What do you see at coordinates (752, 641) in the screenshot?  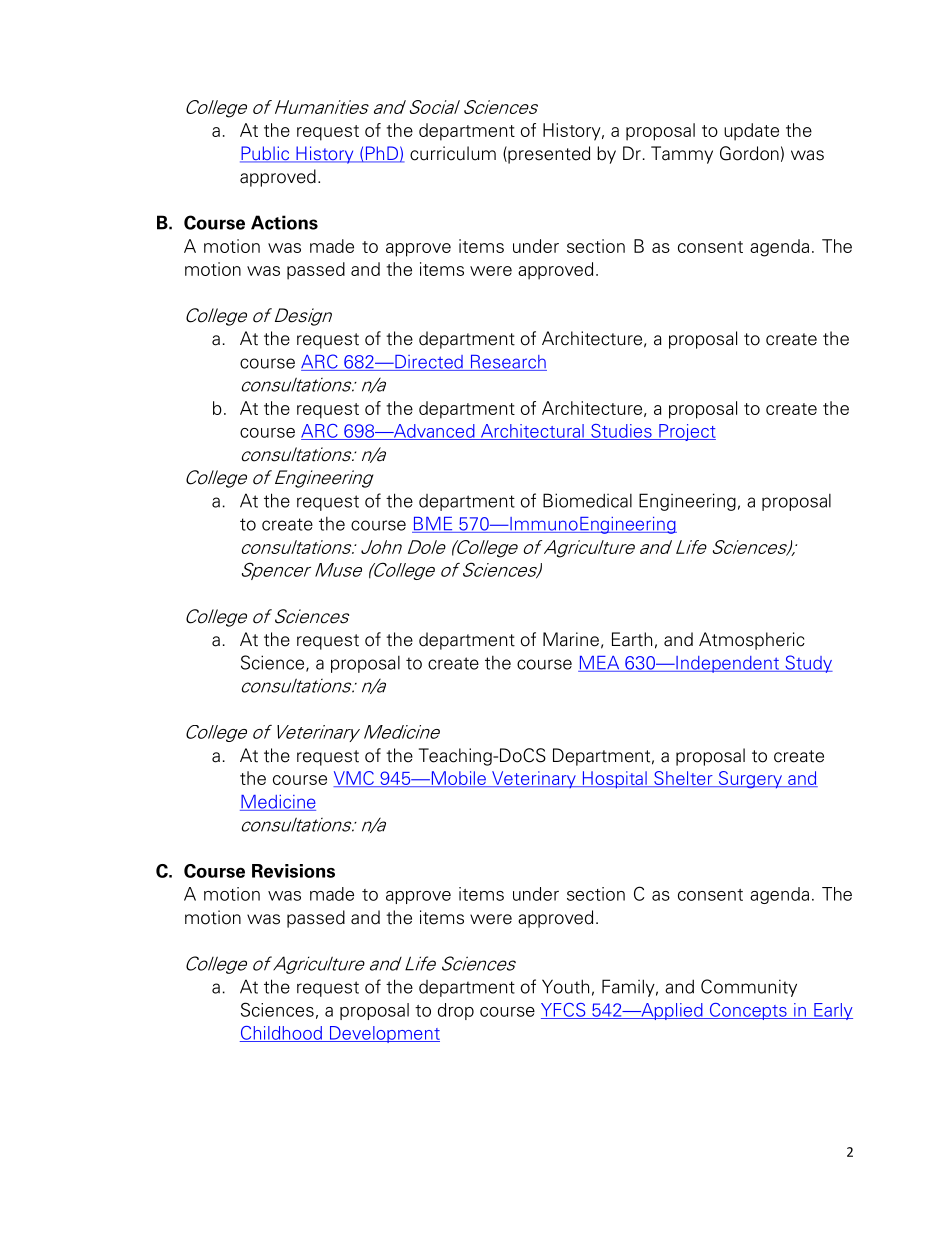 I see `Atmospheric` at bounding box center [752, 641].
